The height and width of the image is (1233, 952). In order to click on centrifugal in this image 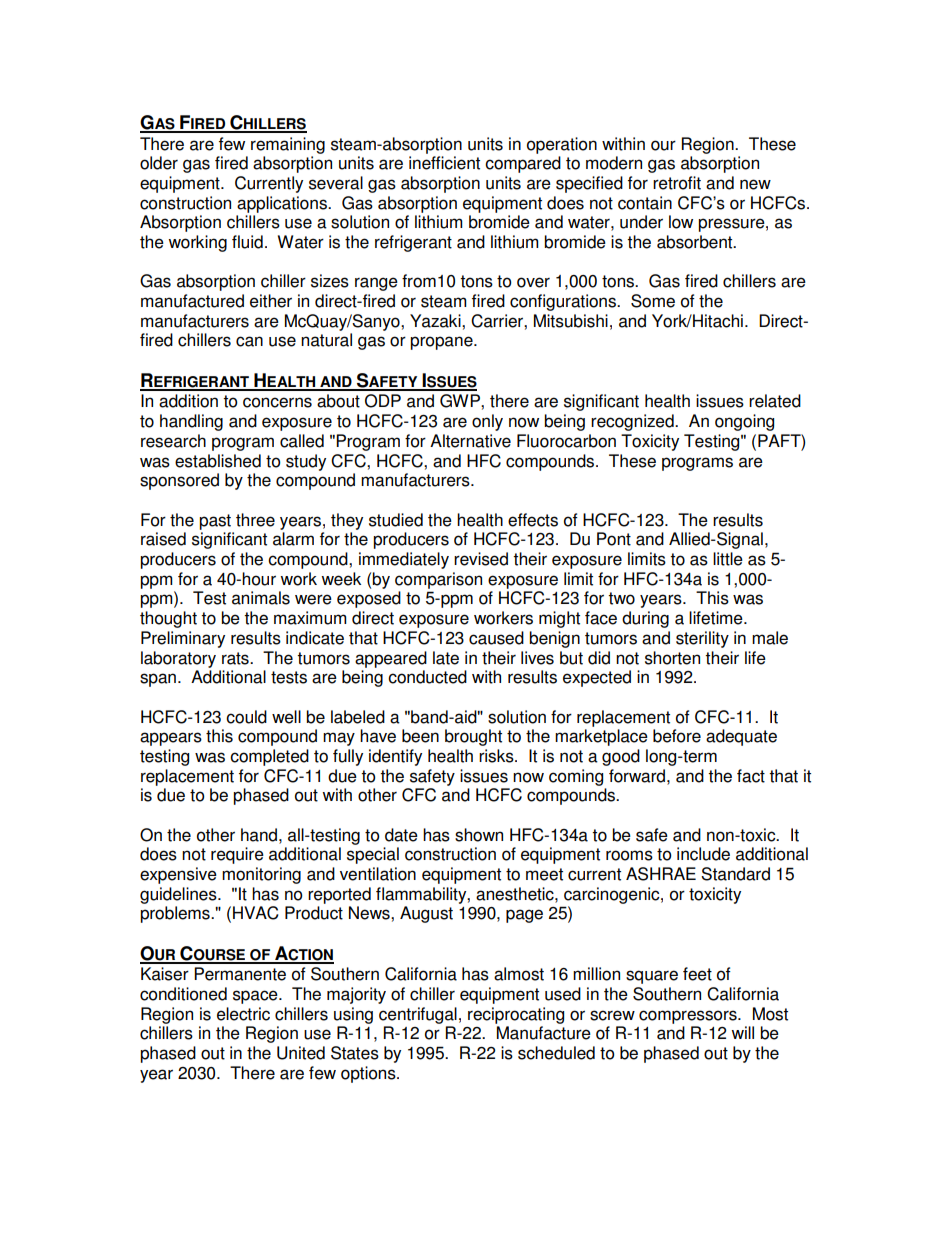, I will do `click(418, 1015)`.
